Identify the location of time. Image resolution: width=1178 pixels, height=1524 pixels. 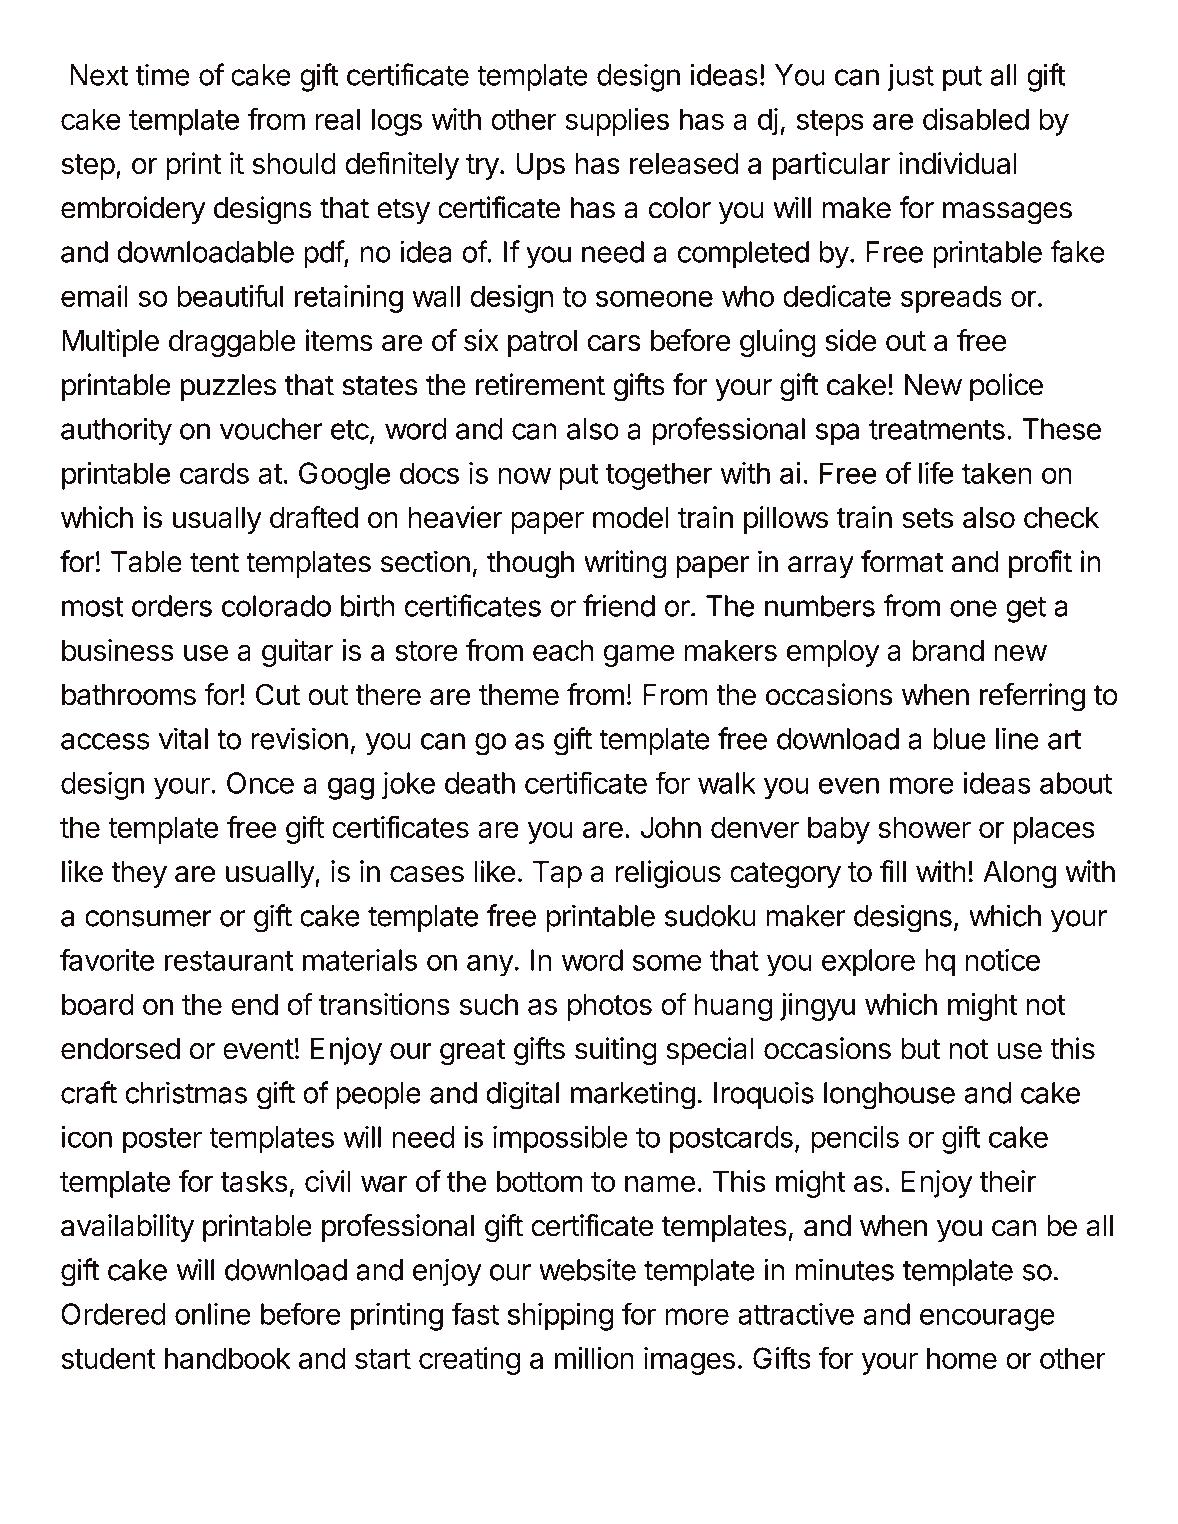
(162, 74).
